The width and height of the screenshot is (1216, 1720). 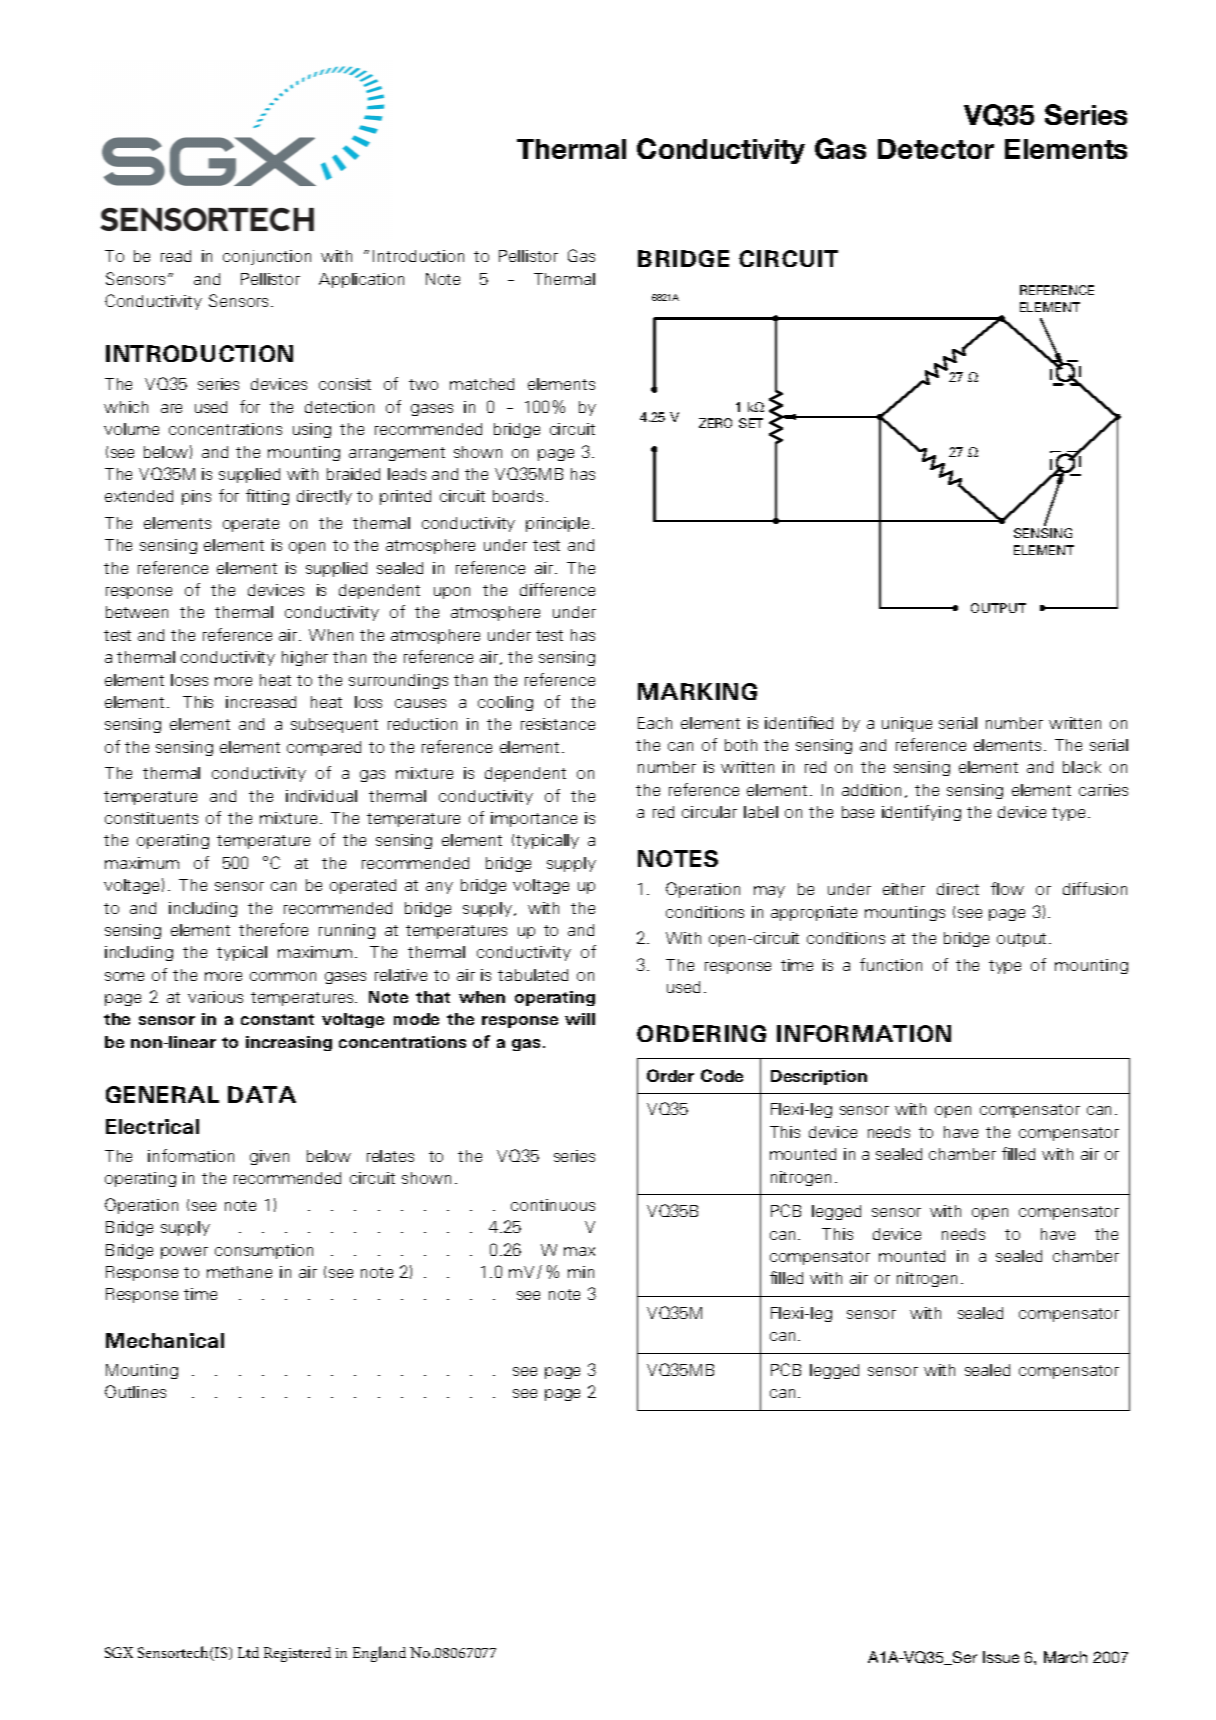 I want to click on min, so click(x=581, y=1272).
